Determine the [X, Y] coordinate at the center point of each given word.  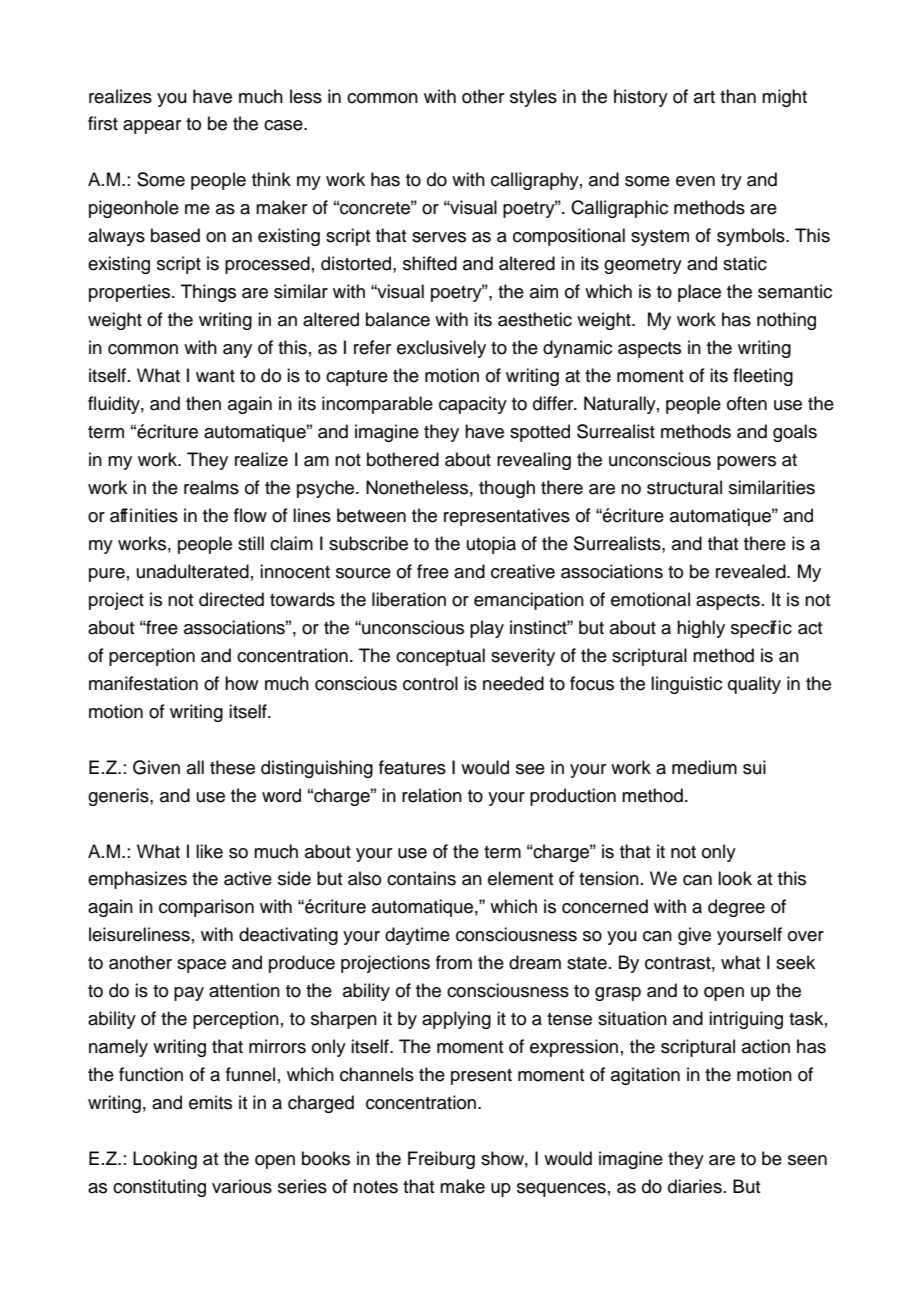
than [738, 96]
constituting [159, 1188]
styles [533, 98]
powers [746, 463]
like [209, 851]
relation [432, 795]
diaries [695, 1186]
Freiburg [441, 1160]
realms [211, 487]
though [507, 489]
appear [152, 127]
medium [704, 767]
